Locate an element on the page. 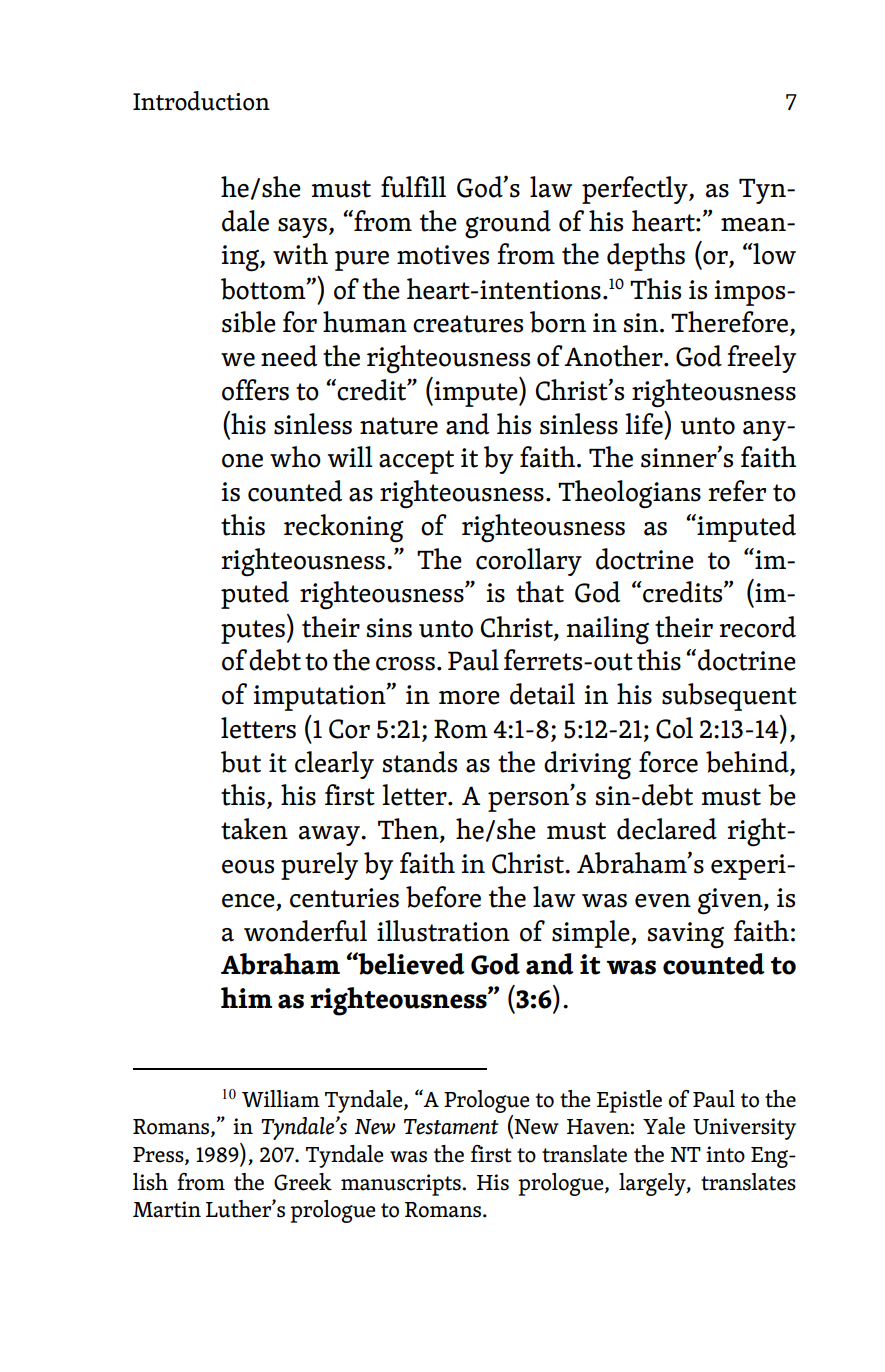 Image resolution: width=885 pixels, height=1372 pixels. refer is located at coordinates (737, 491).
